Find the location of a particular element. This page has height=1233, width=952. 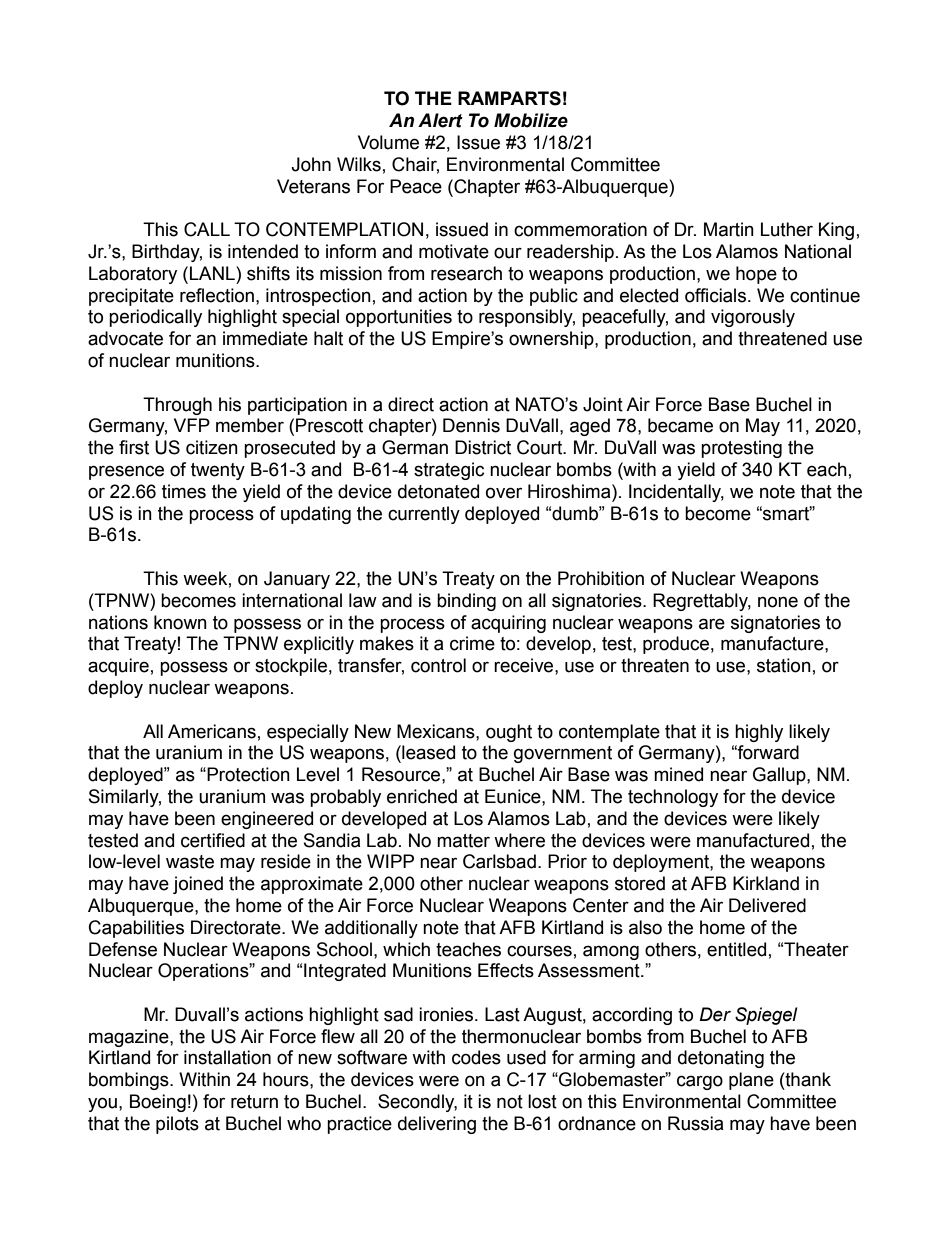

Martin is located at coordinates (729, 229).
